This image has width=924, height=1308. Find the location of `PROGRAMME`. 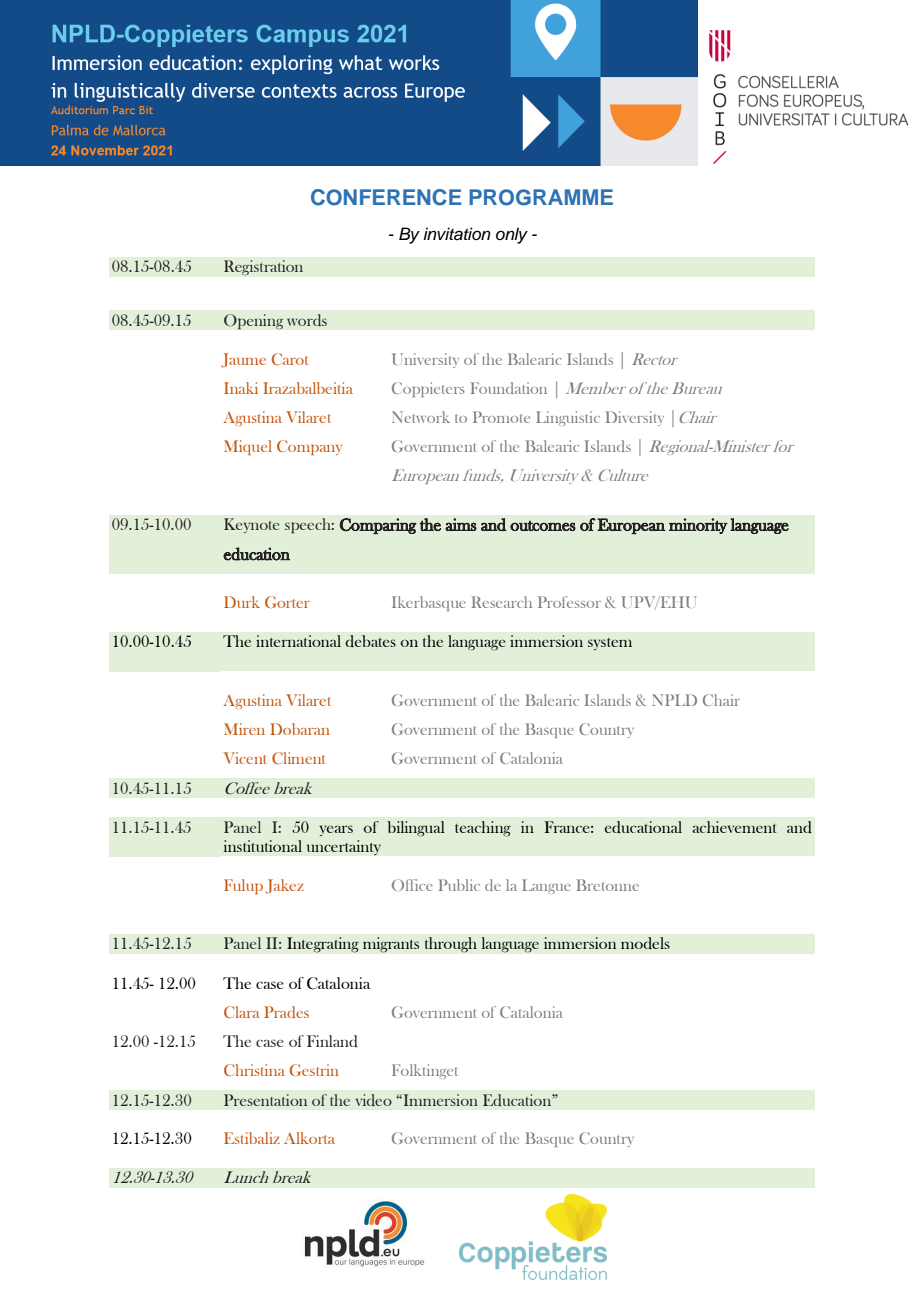

PROGRAMME is located at coordinates (541, 197).
